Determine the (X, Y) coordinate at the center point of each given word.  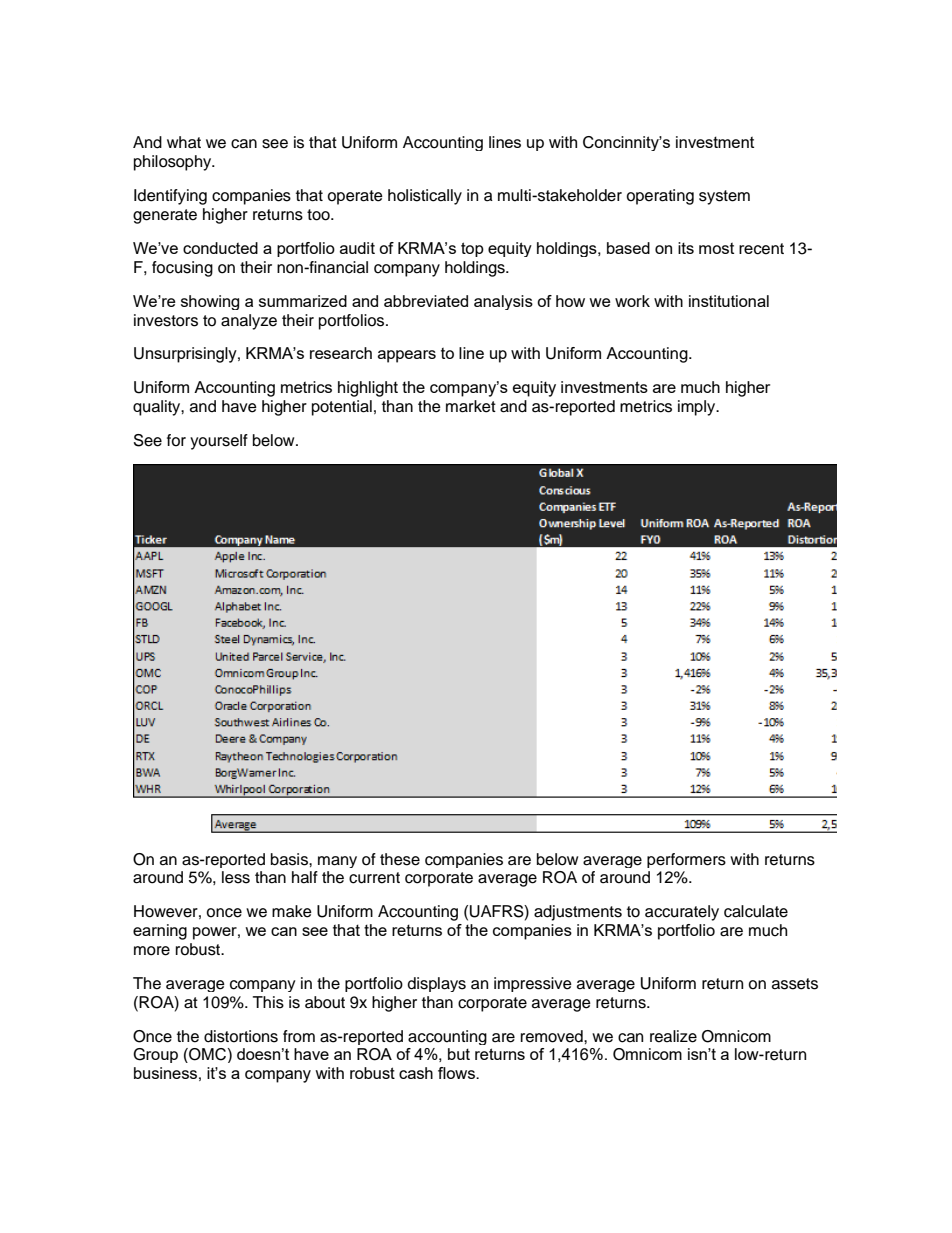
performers (686, 860)
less (236, 877)
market (471, 406)
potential (342, 408)
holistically (425, 197)
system (724, 197)
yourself (219, 442)
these (400, 859)
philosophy (174, 163)
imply (698, 408)
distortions (241, 1036)
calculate (756, 911)
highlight (368, 389)
